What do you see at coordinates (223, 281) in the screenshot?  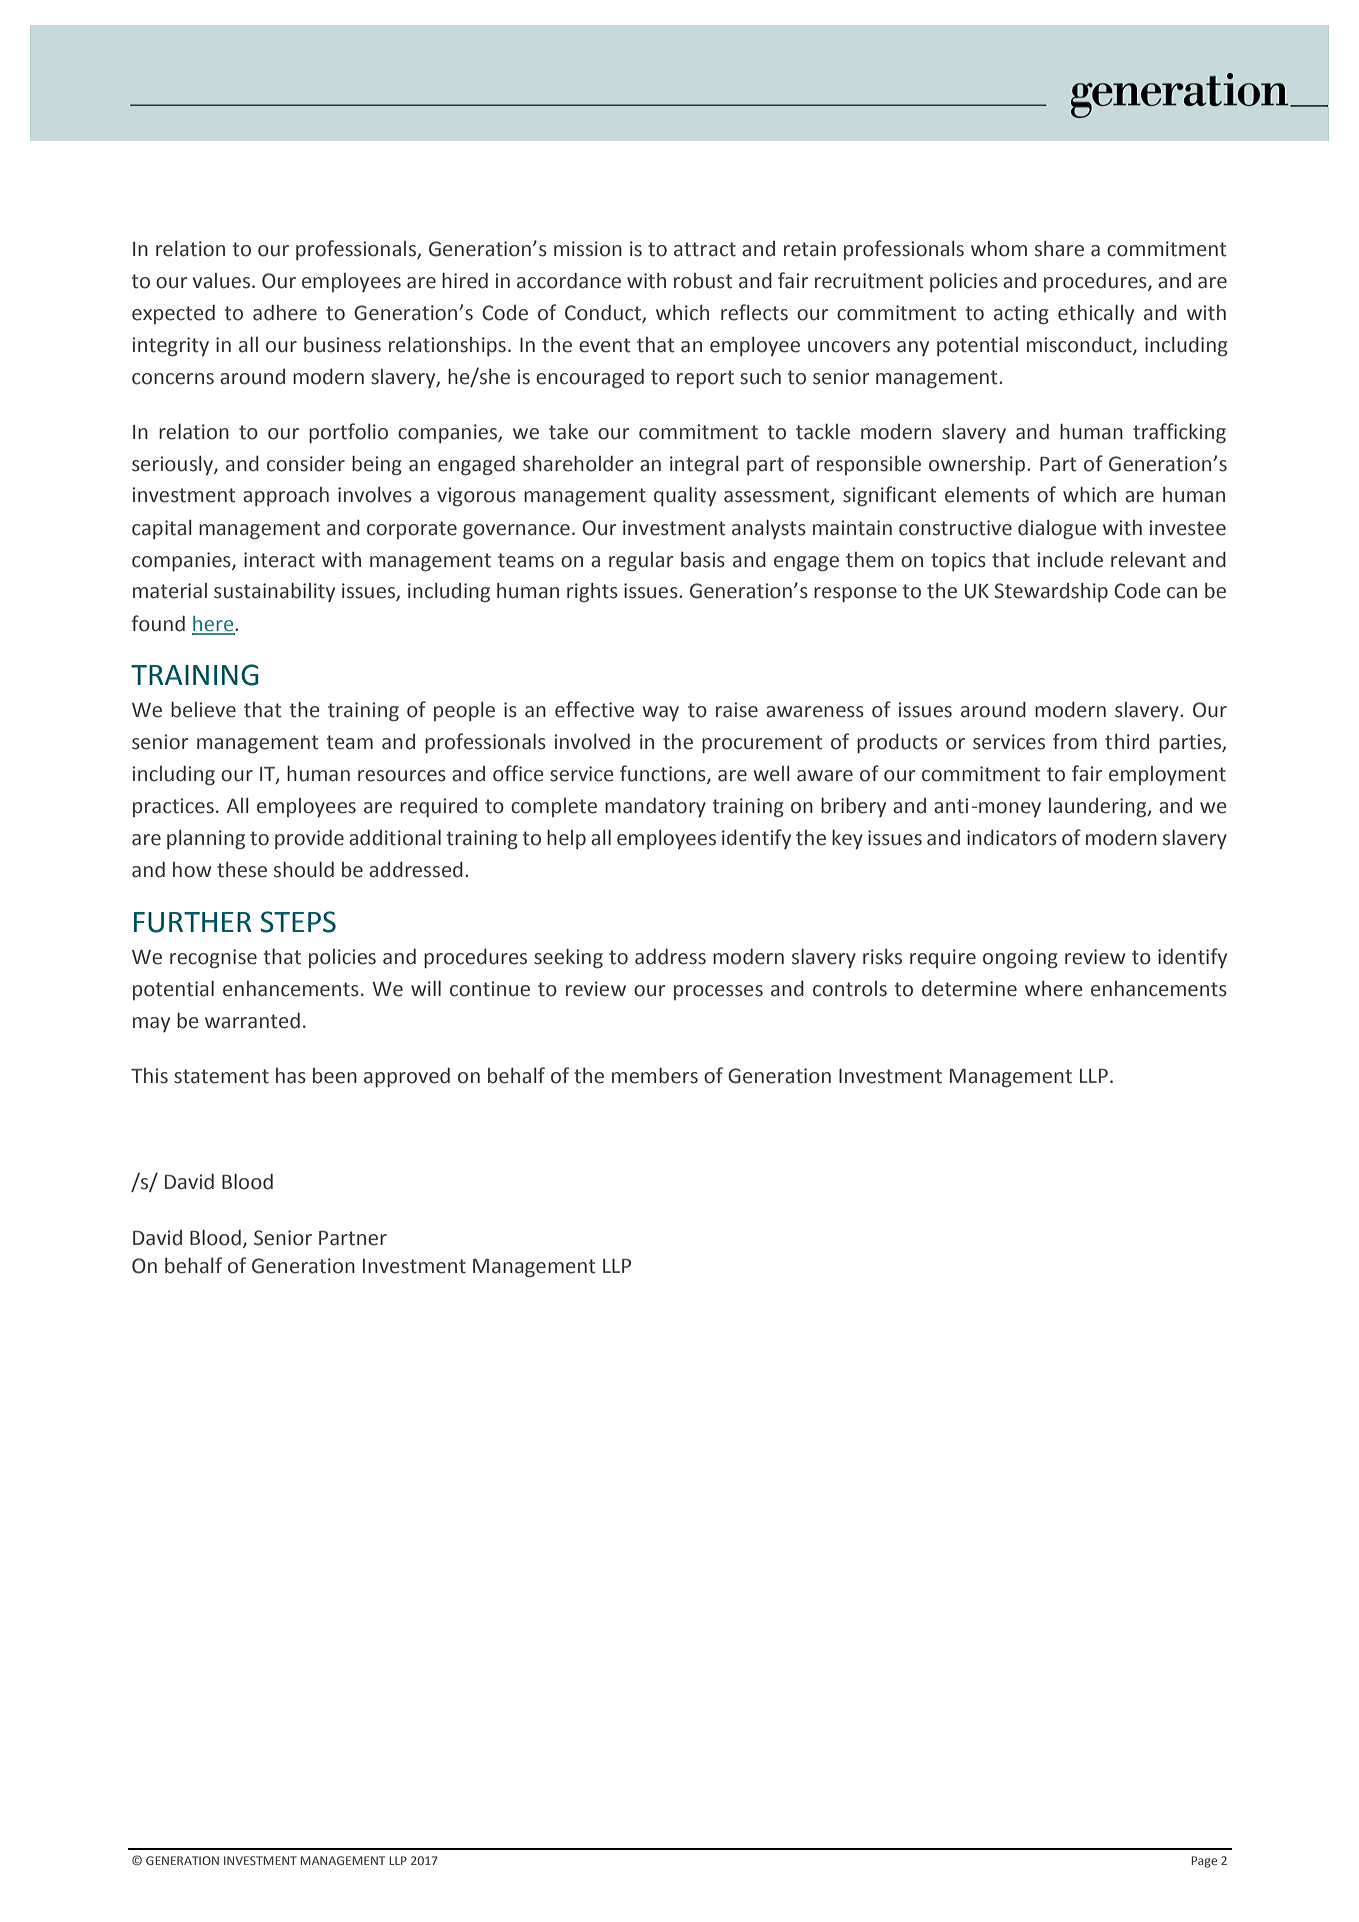 I see `values` at bounding box center [223, 281].
